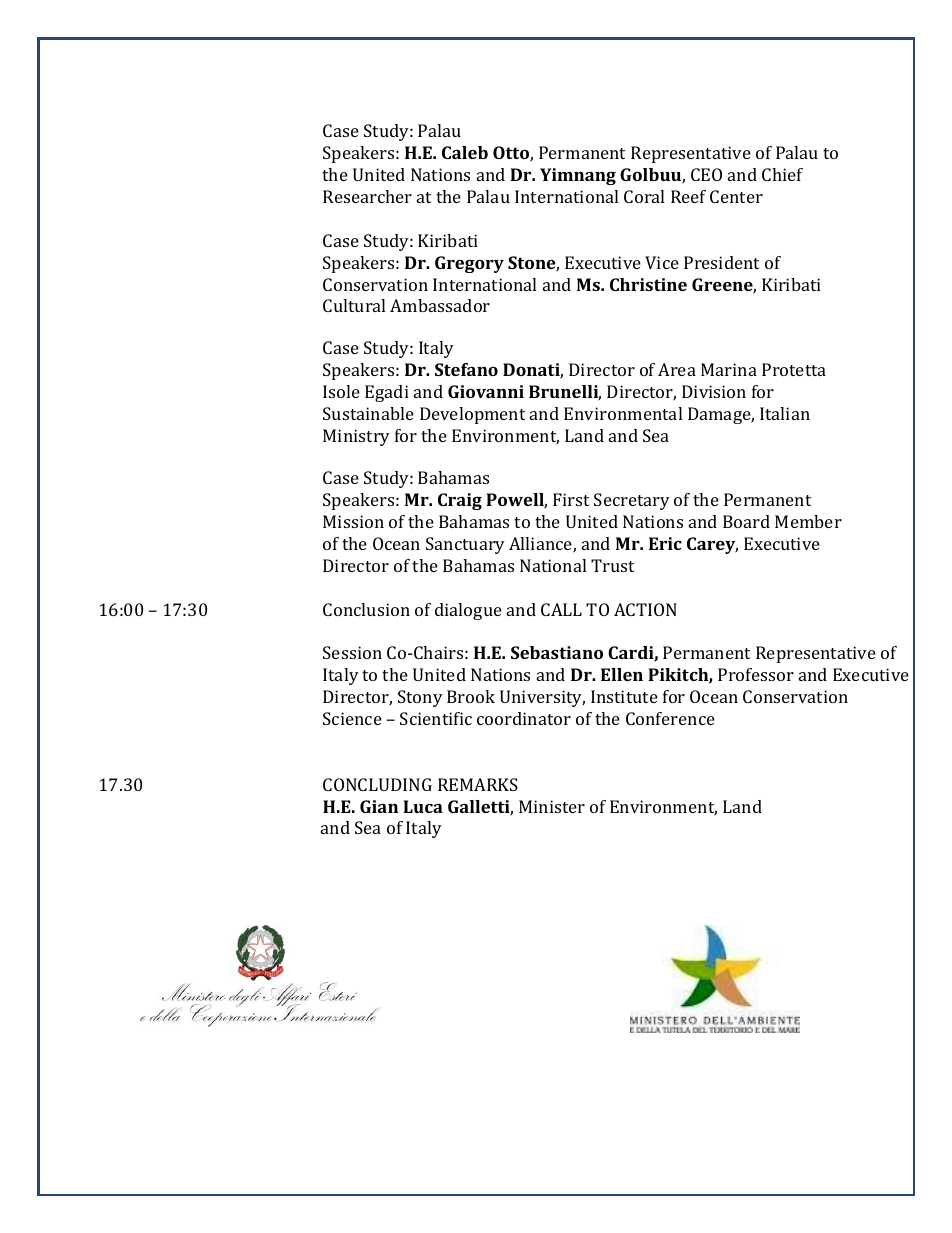  Describe the element at coordinates (612, 565) in the screenshot. I see `Trust` at that location.
